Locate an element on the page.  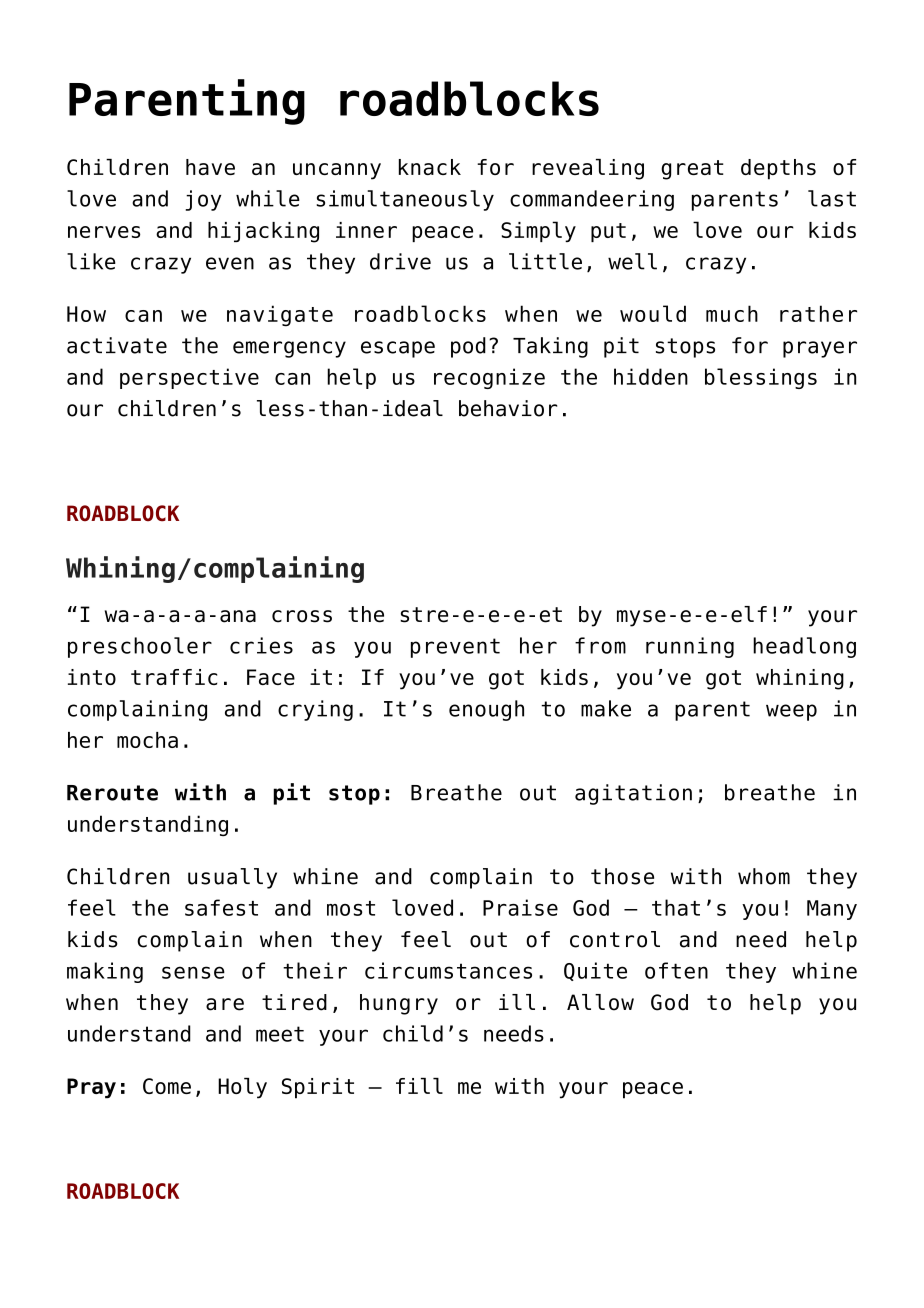
Come is located at coordinates (167, 1086).
